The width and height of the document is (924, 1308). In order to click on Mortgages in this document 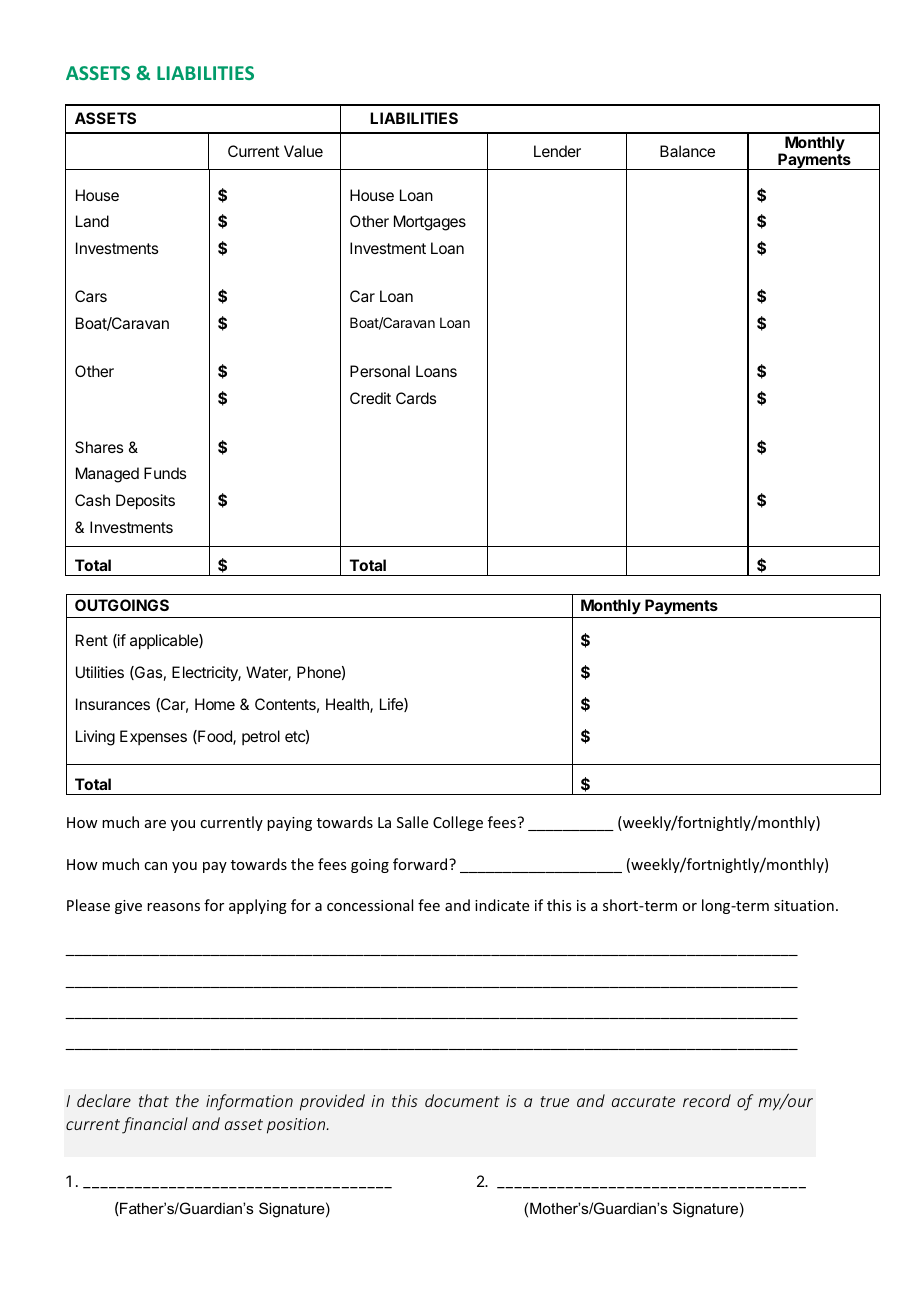, I will do `click(430, 223)`.
